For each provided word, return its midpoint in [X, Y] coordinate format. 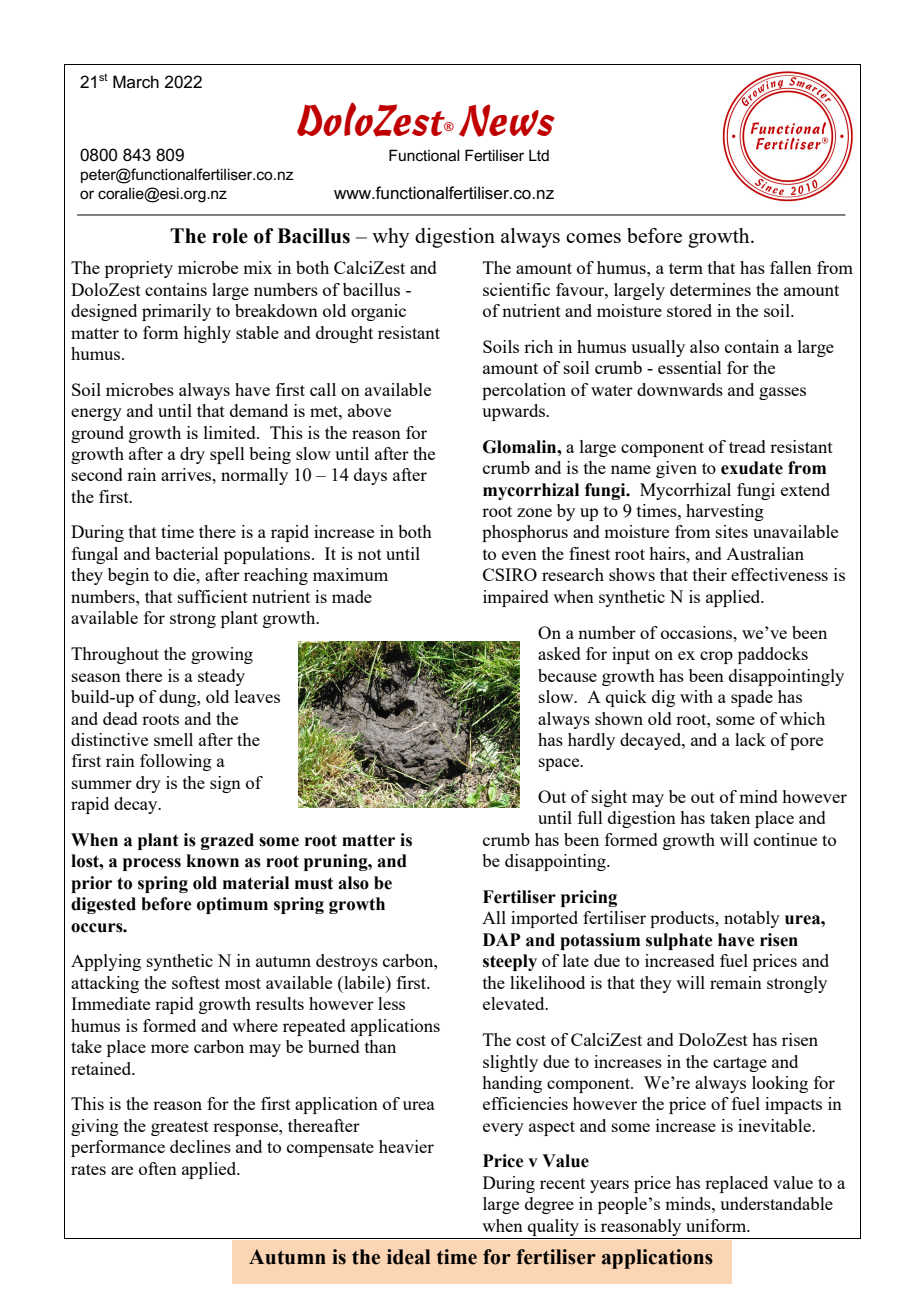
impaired [516, 598]
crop [716, 657]
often [158, 1168]
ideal [408, 1257]
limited [231, 432]
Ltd [539, 155]
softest [196, 982]
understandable [776, 1203]
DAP [502, 939]
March [136, 82]
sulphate [679, 941]
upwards [514, 412]
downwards [680, 389]
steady [221, 677]
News [507, 120]
